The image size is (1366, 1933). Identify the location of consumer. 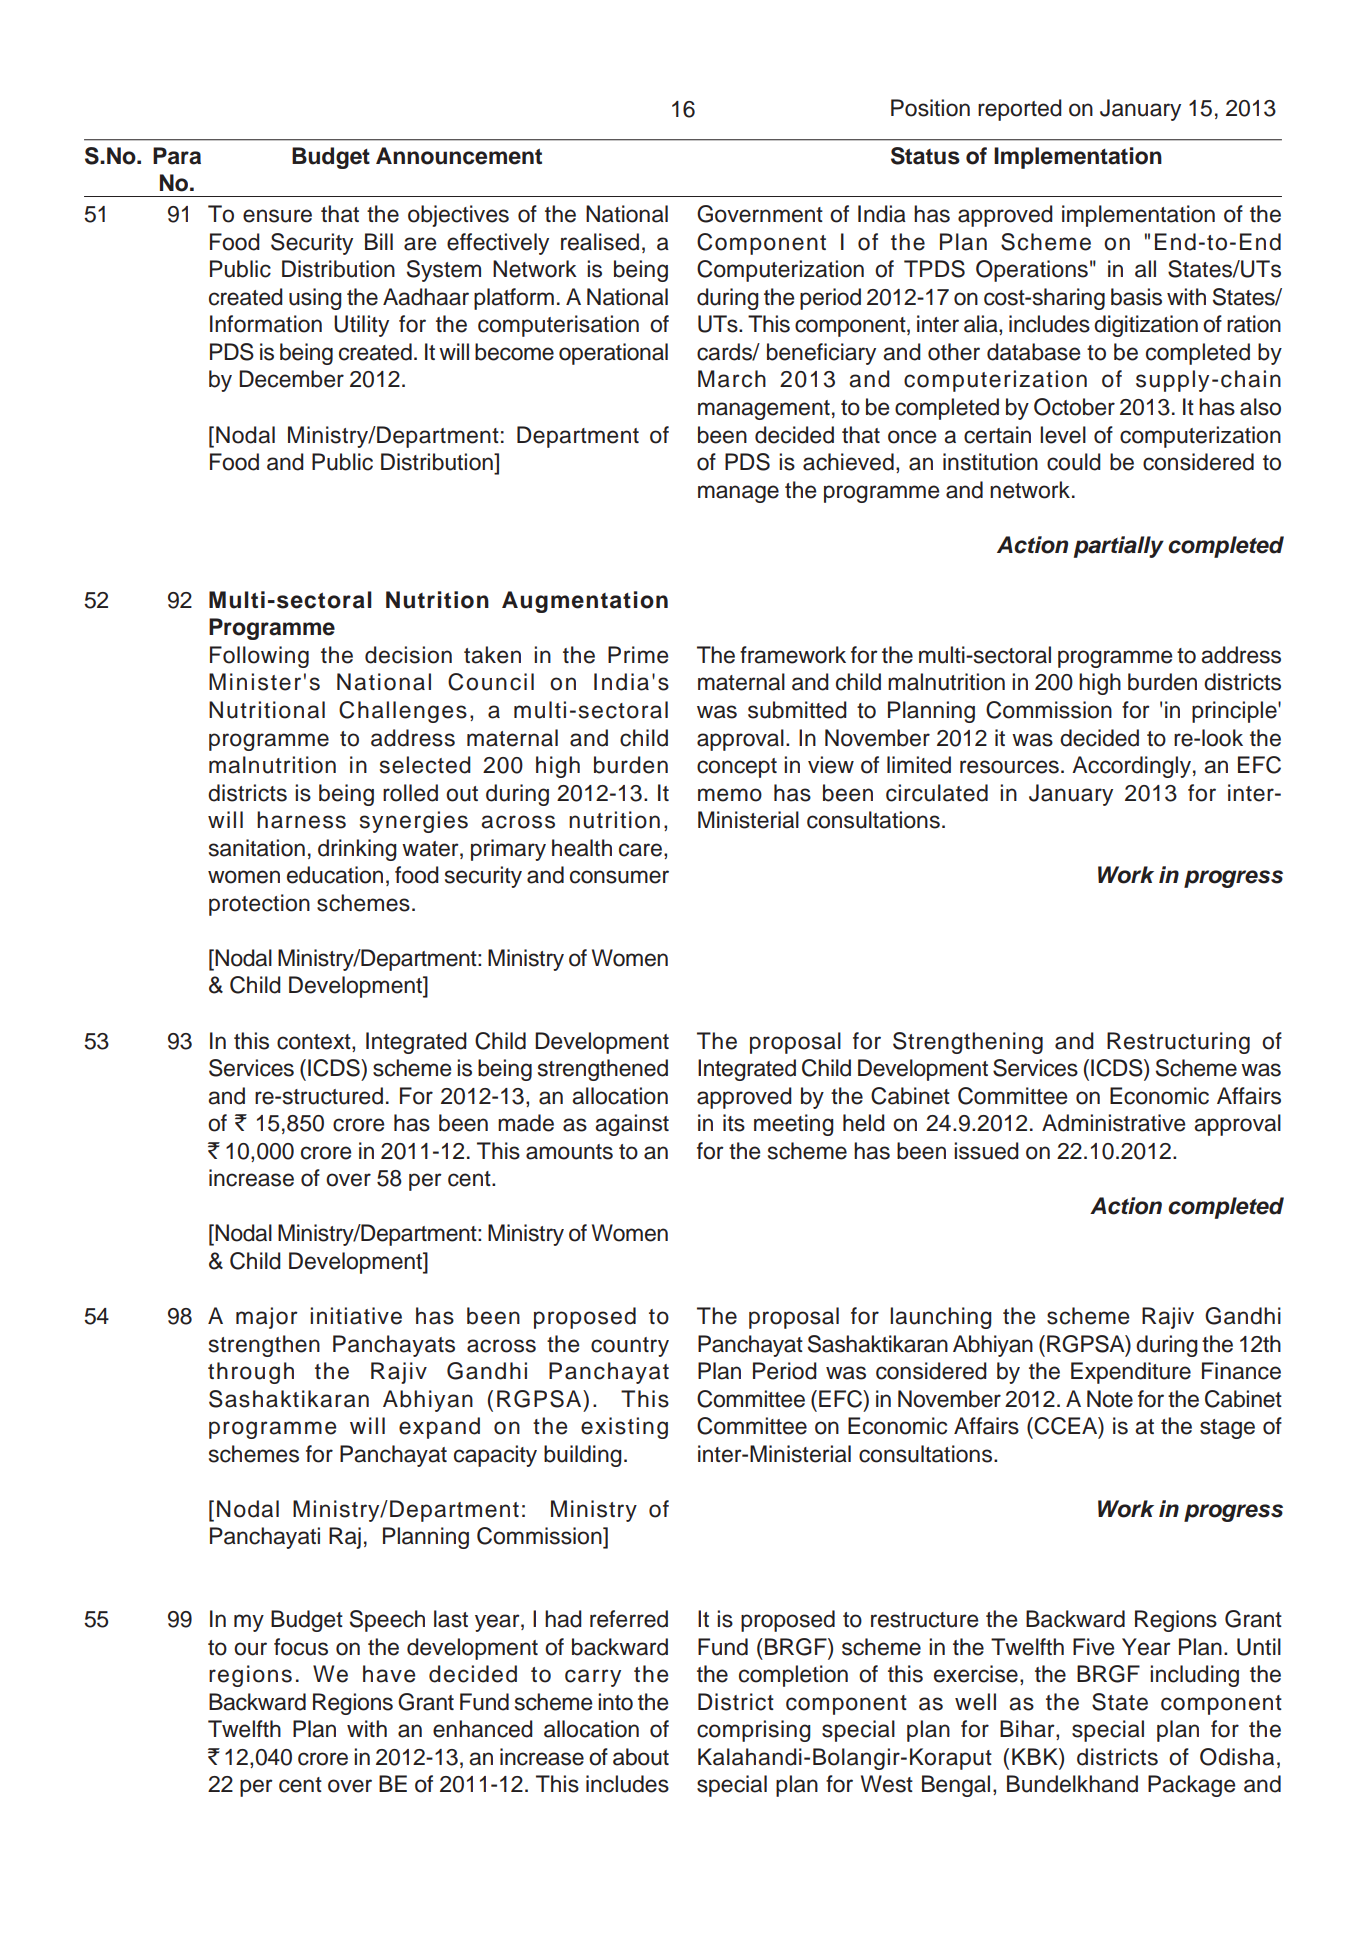
(619, 877).
